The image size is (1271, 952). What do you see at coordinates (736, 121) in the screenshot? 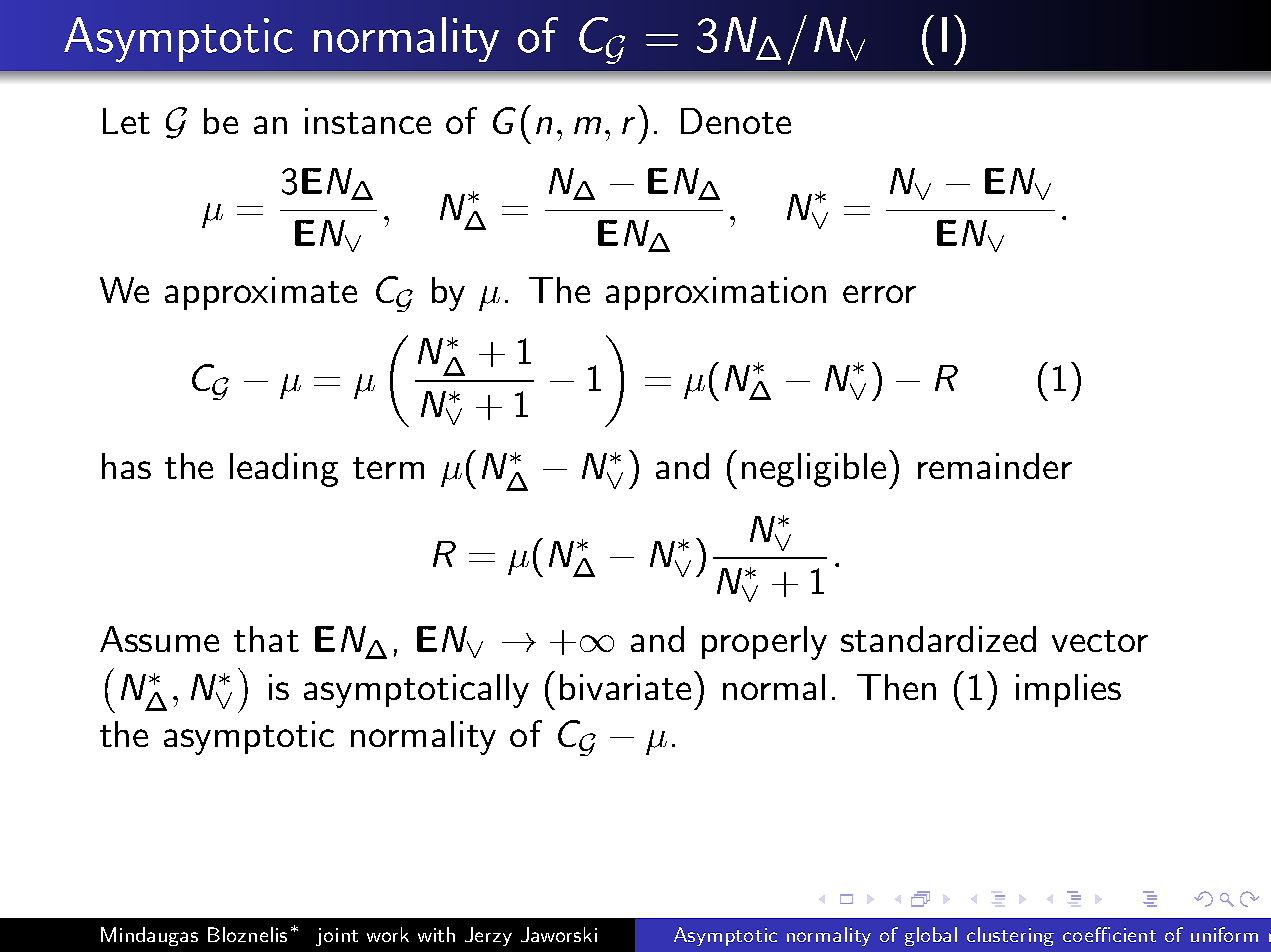
I see `Denote` at bounding box center [736, 121].
